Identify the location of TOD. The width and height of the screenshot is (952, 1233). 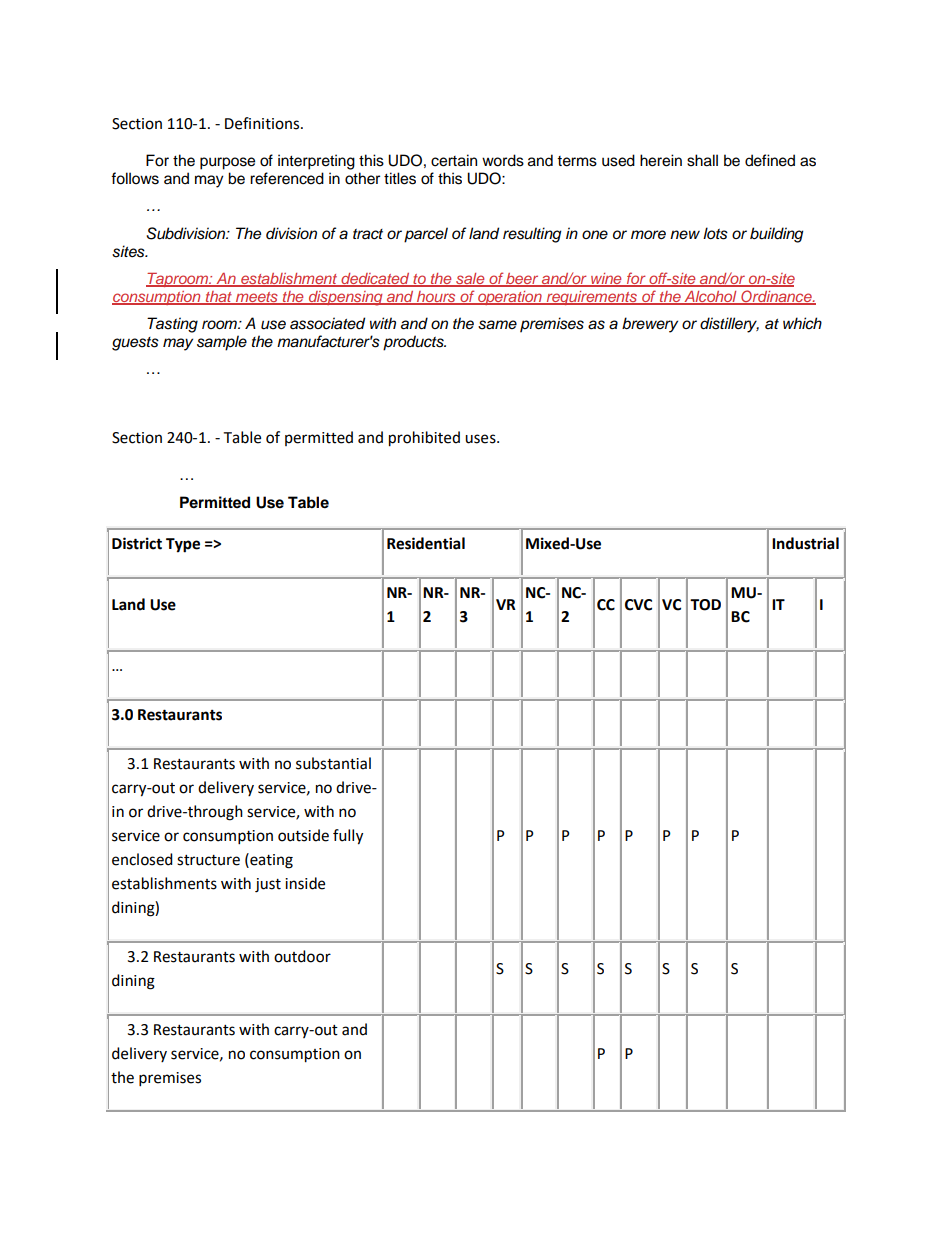
(705, 605).
